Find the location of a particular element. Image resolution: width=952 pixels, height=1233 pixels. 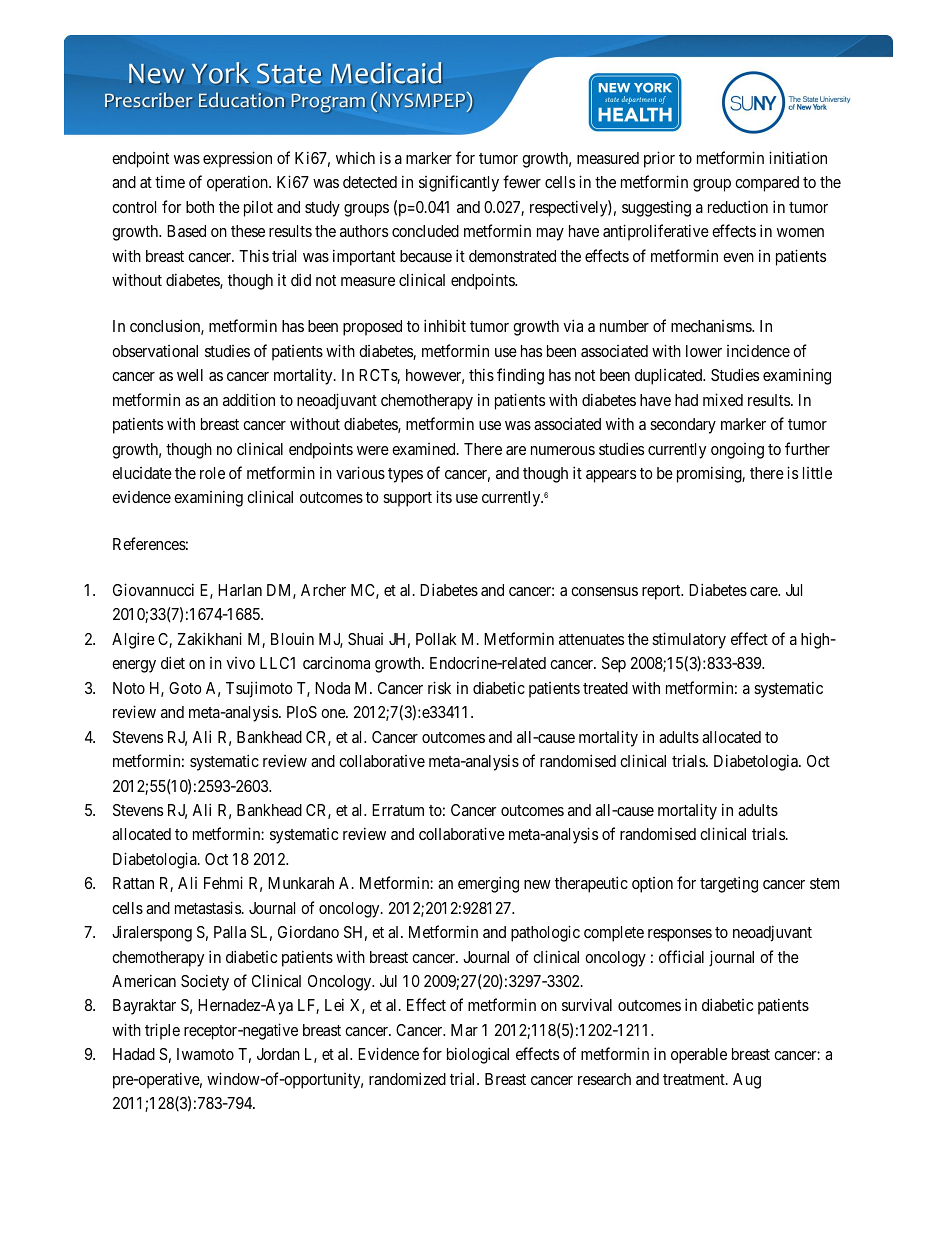

treated is located at coordinates (605, 688).
